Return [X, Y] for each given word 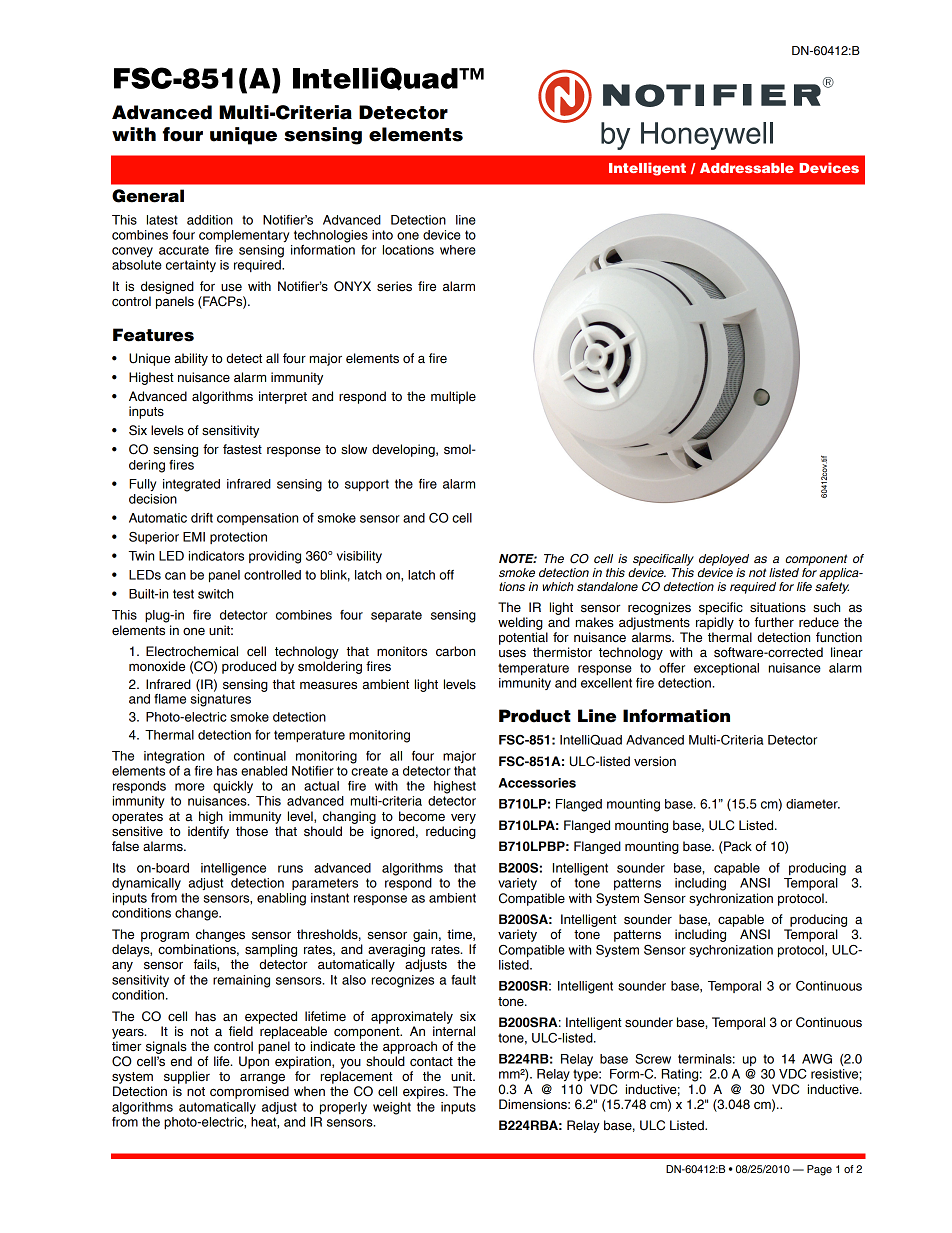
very [463, 819]
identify [208, 832]
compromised [249, 1092]
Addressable [747, 168]
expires [425, 1092]
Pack [737, 847]
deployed [724, 560]
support [367, 485]
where [458, 250]
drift [202, 518]
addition [210, 220]
